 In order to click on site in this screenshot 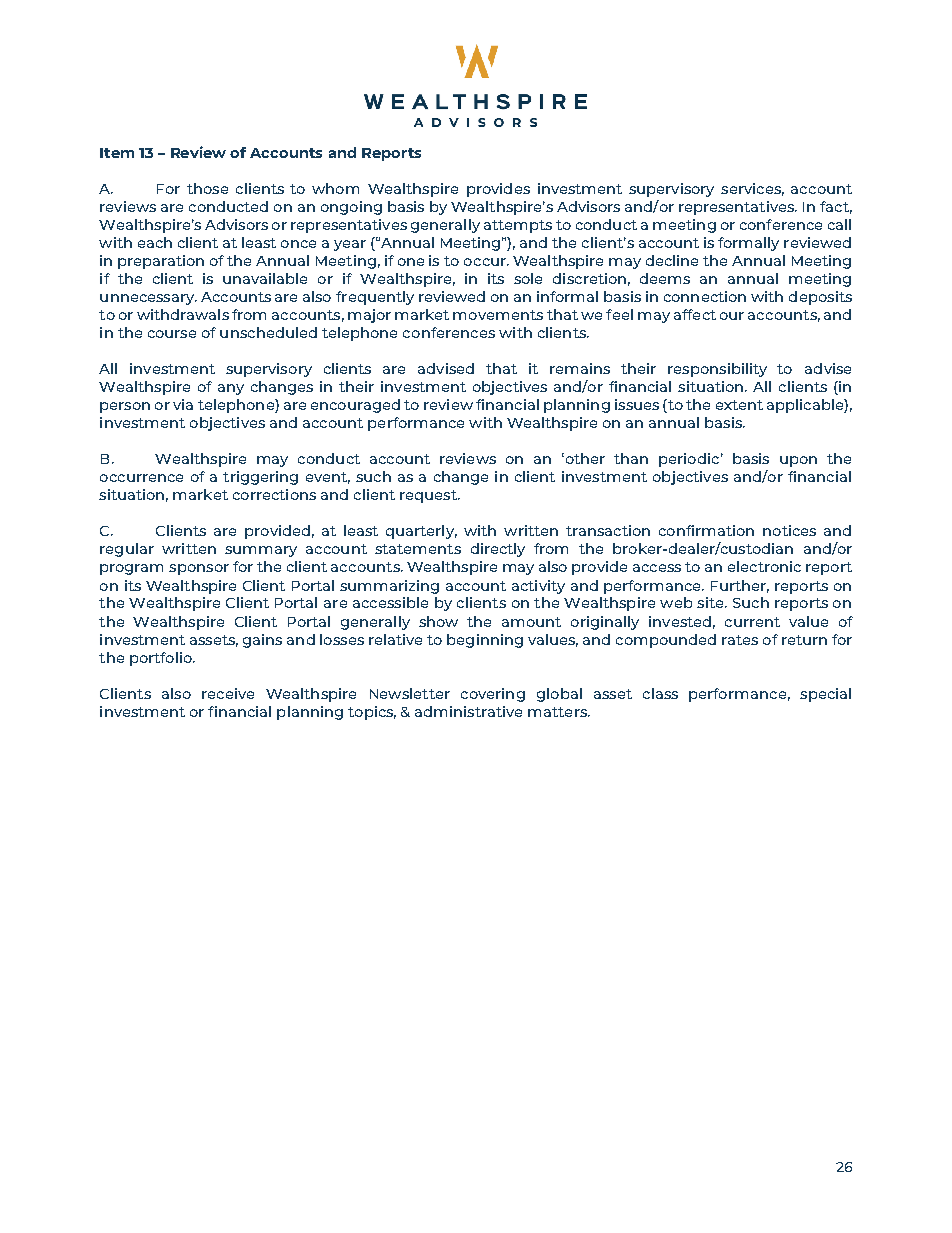, I will do `click(711, 602)`.
